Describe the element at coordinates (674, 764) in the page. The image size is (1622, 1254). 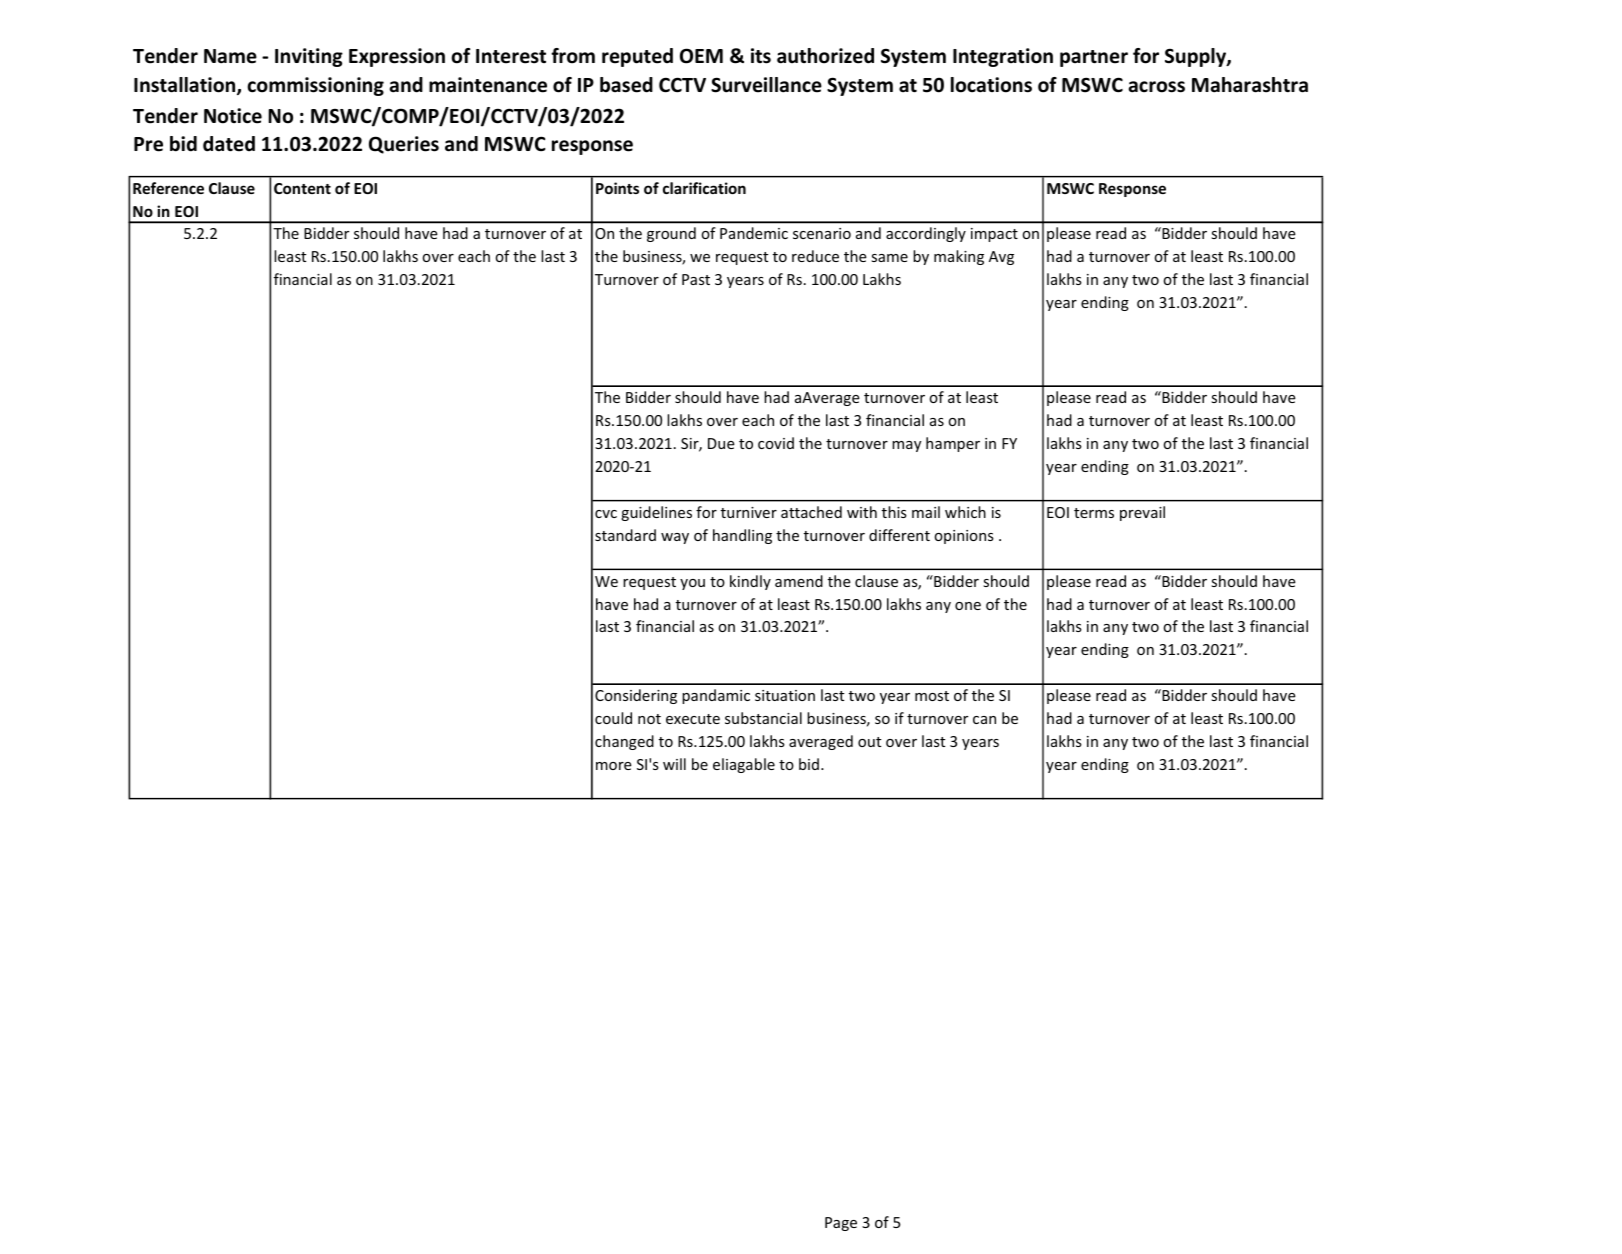
I see `will` at that location.
